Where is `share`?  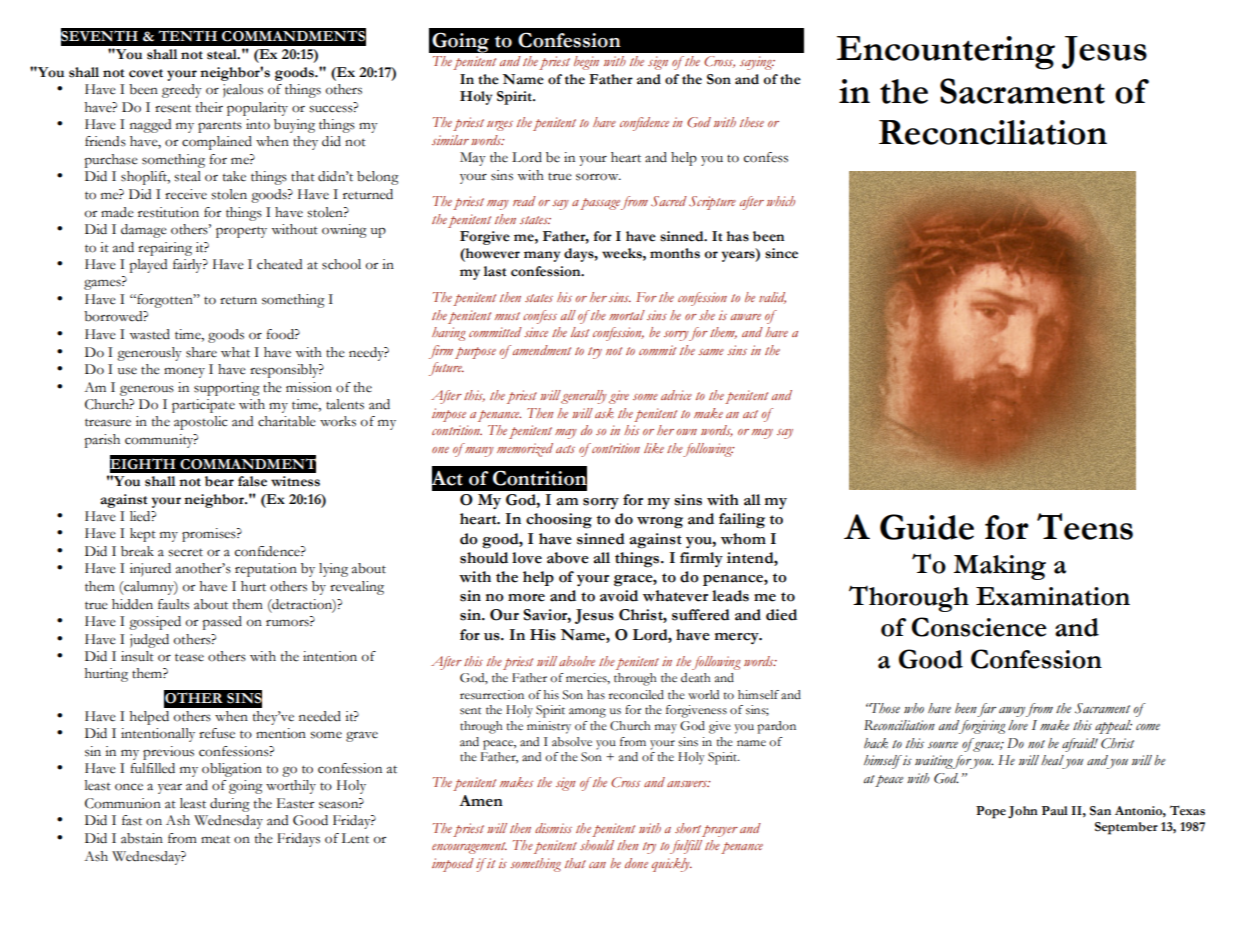 share is located at coordinates (201, 352).
